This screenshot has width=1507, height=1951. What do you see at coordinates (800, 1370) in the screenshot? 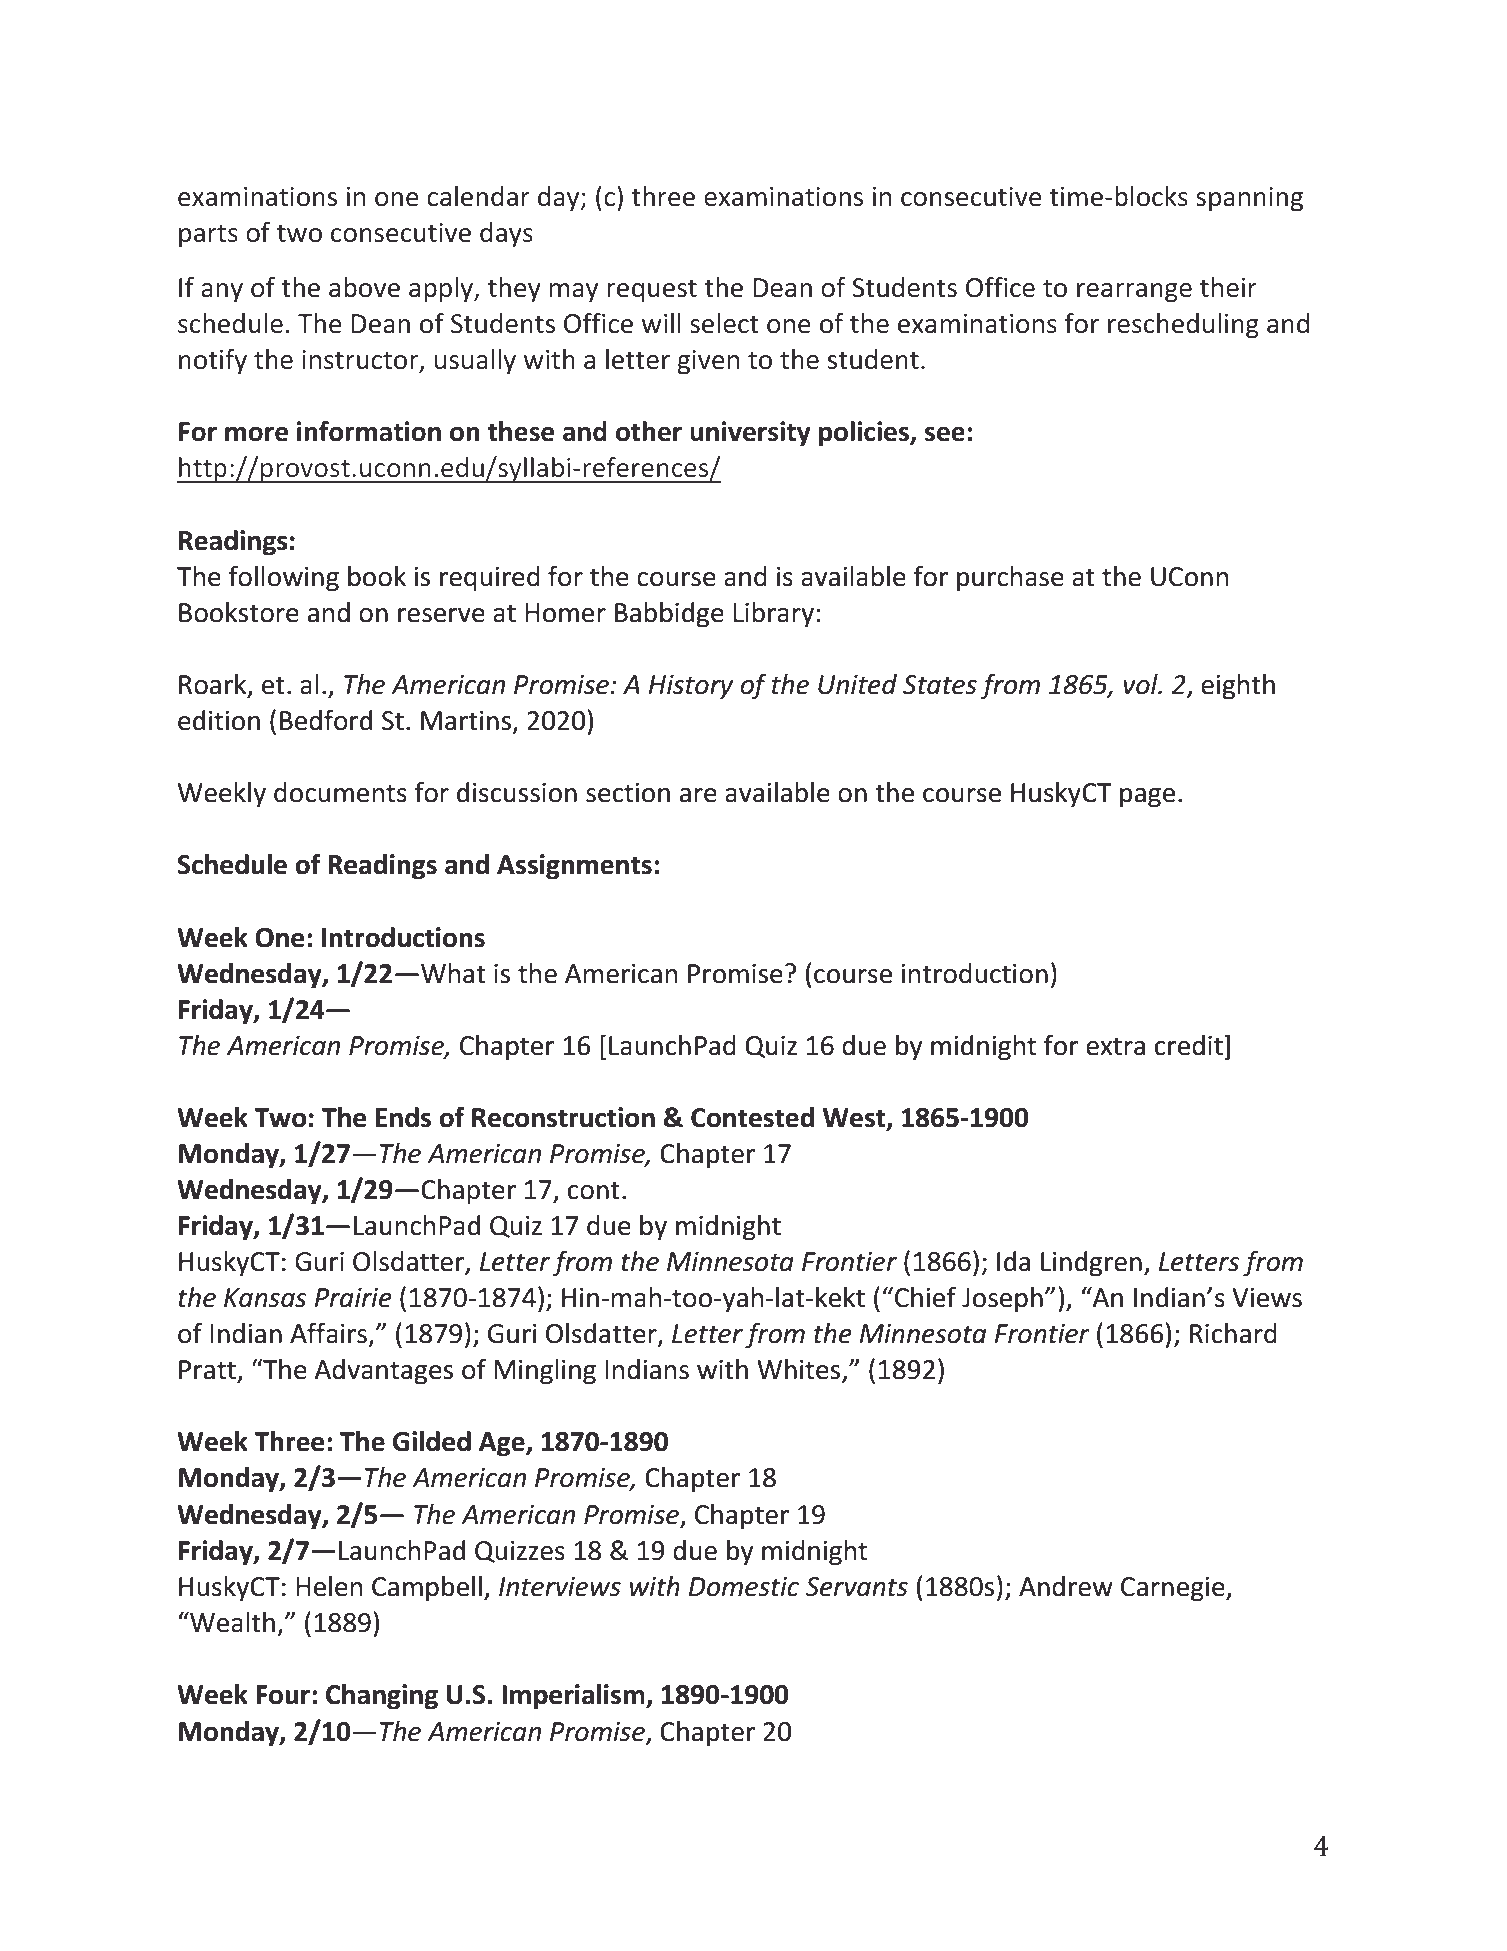
I see `Whites` at bounding box center [800, 1370].
